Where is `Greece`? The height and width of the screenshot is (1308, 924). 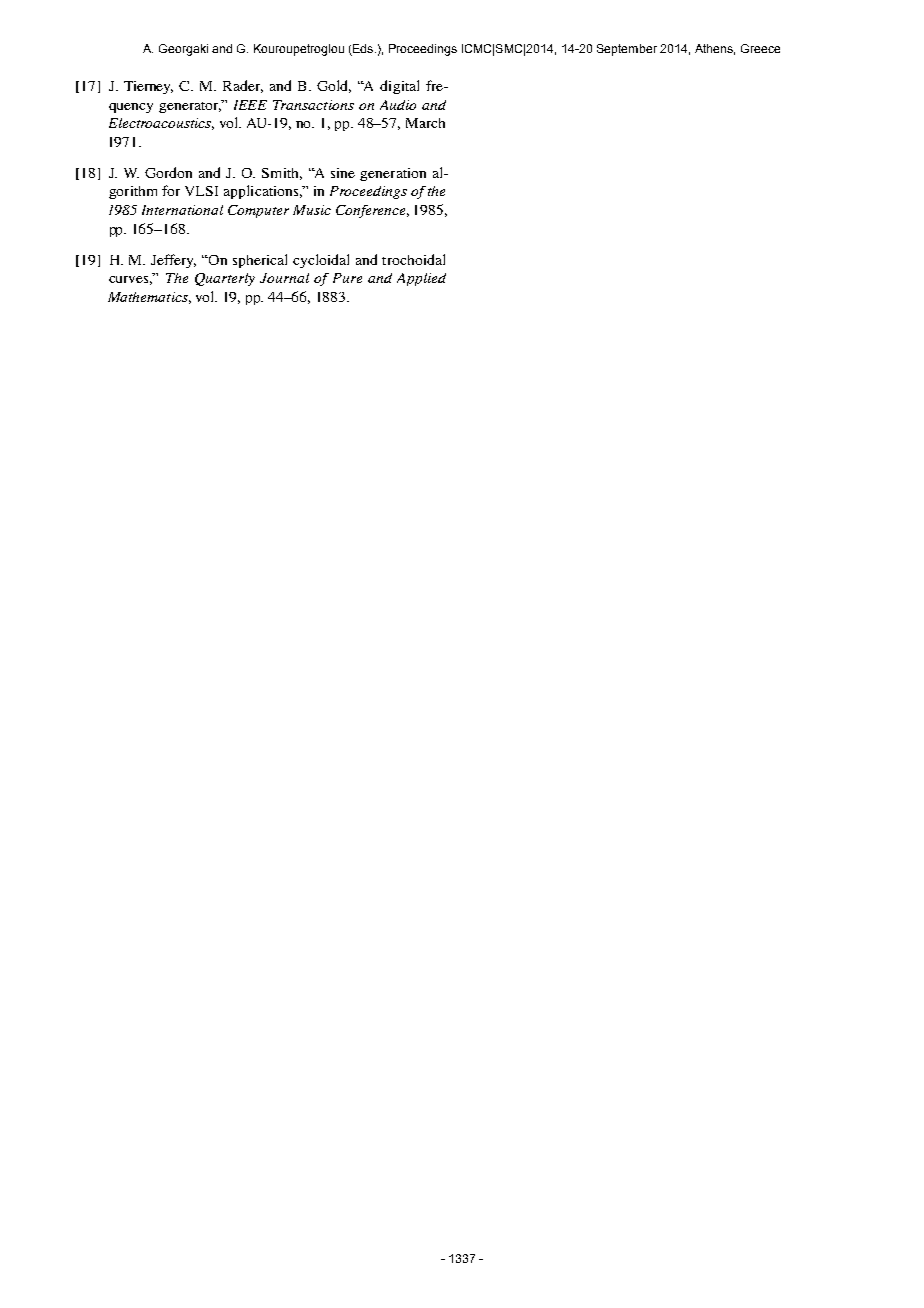
Greece is located at coordinates (760, 48).
